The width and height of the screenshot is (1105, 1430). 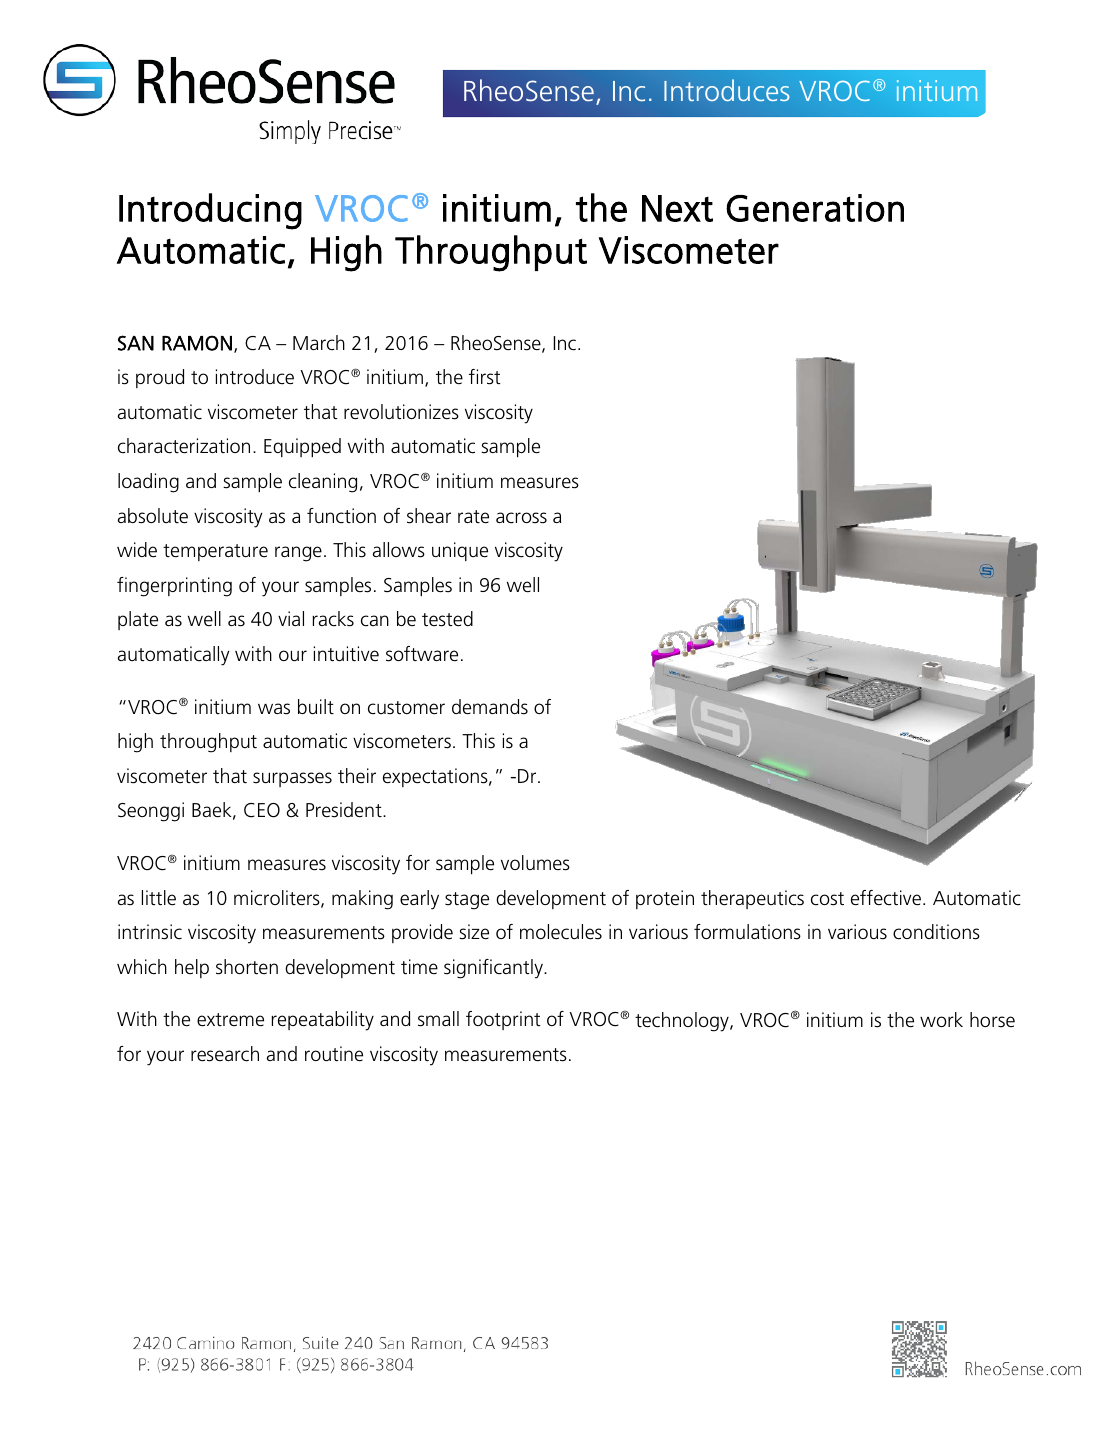 I want to click on effective, so click(x=886, y=898).
